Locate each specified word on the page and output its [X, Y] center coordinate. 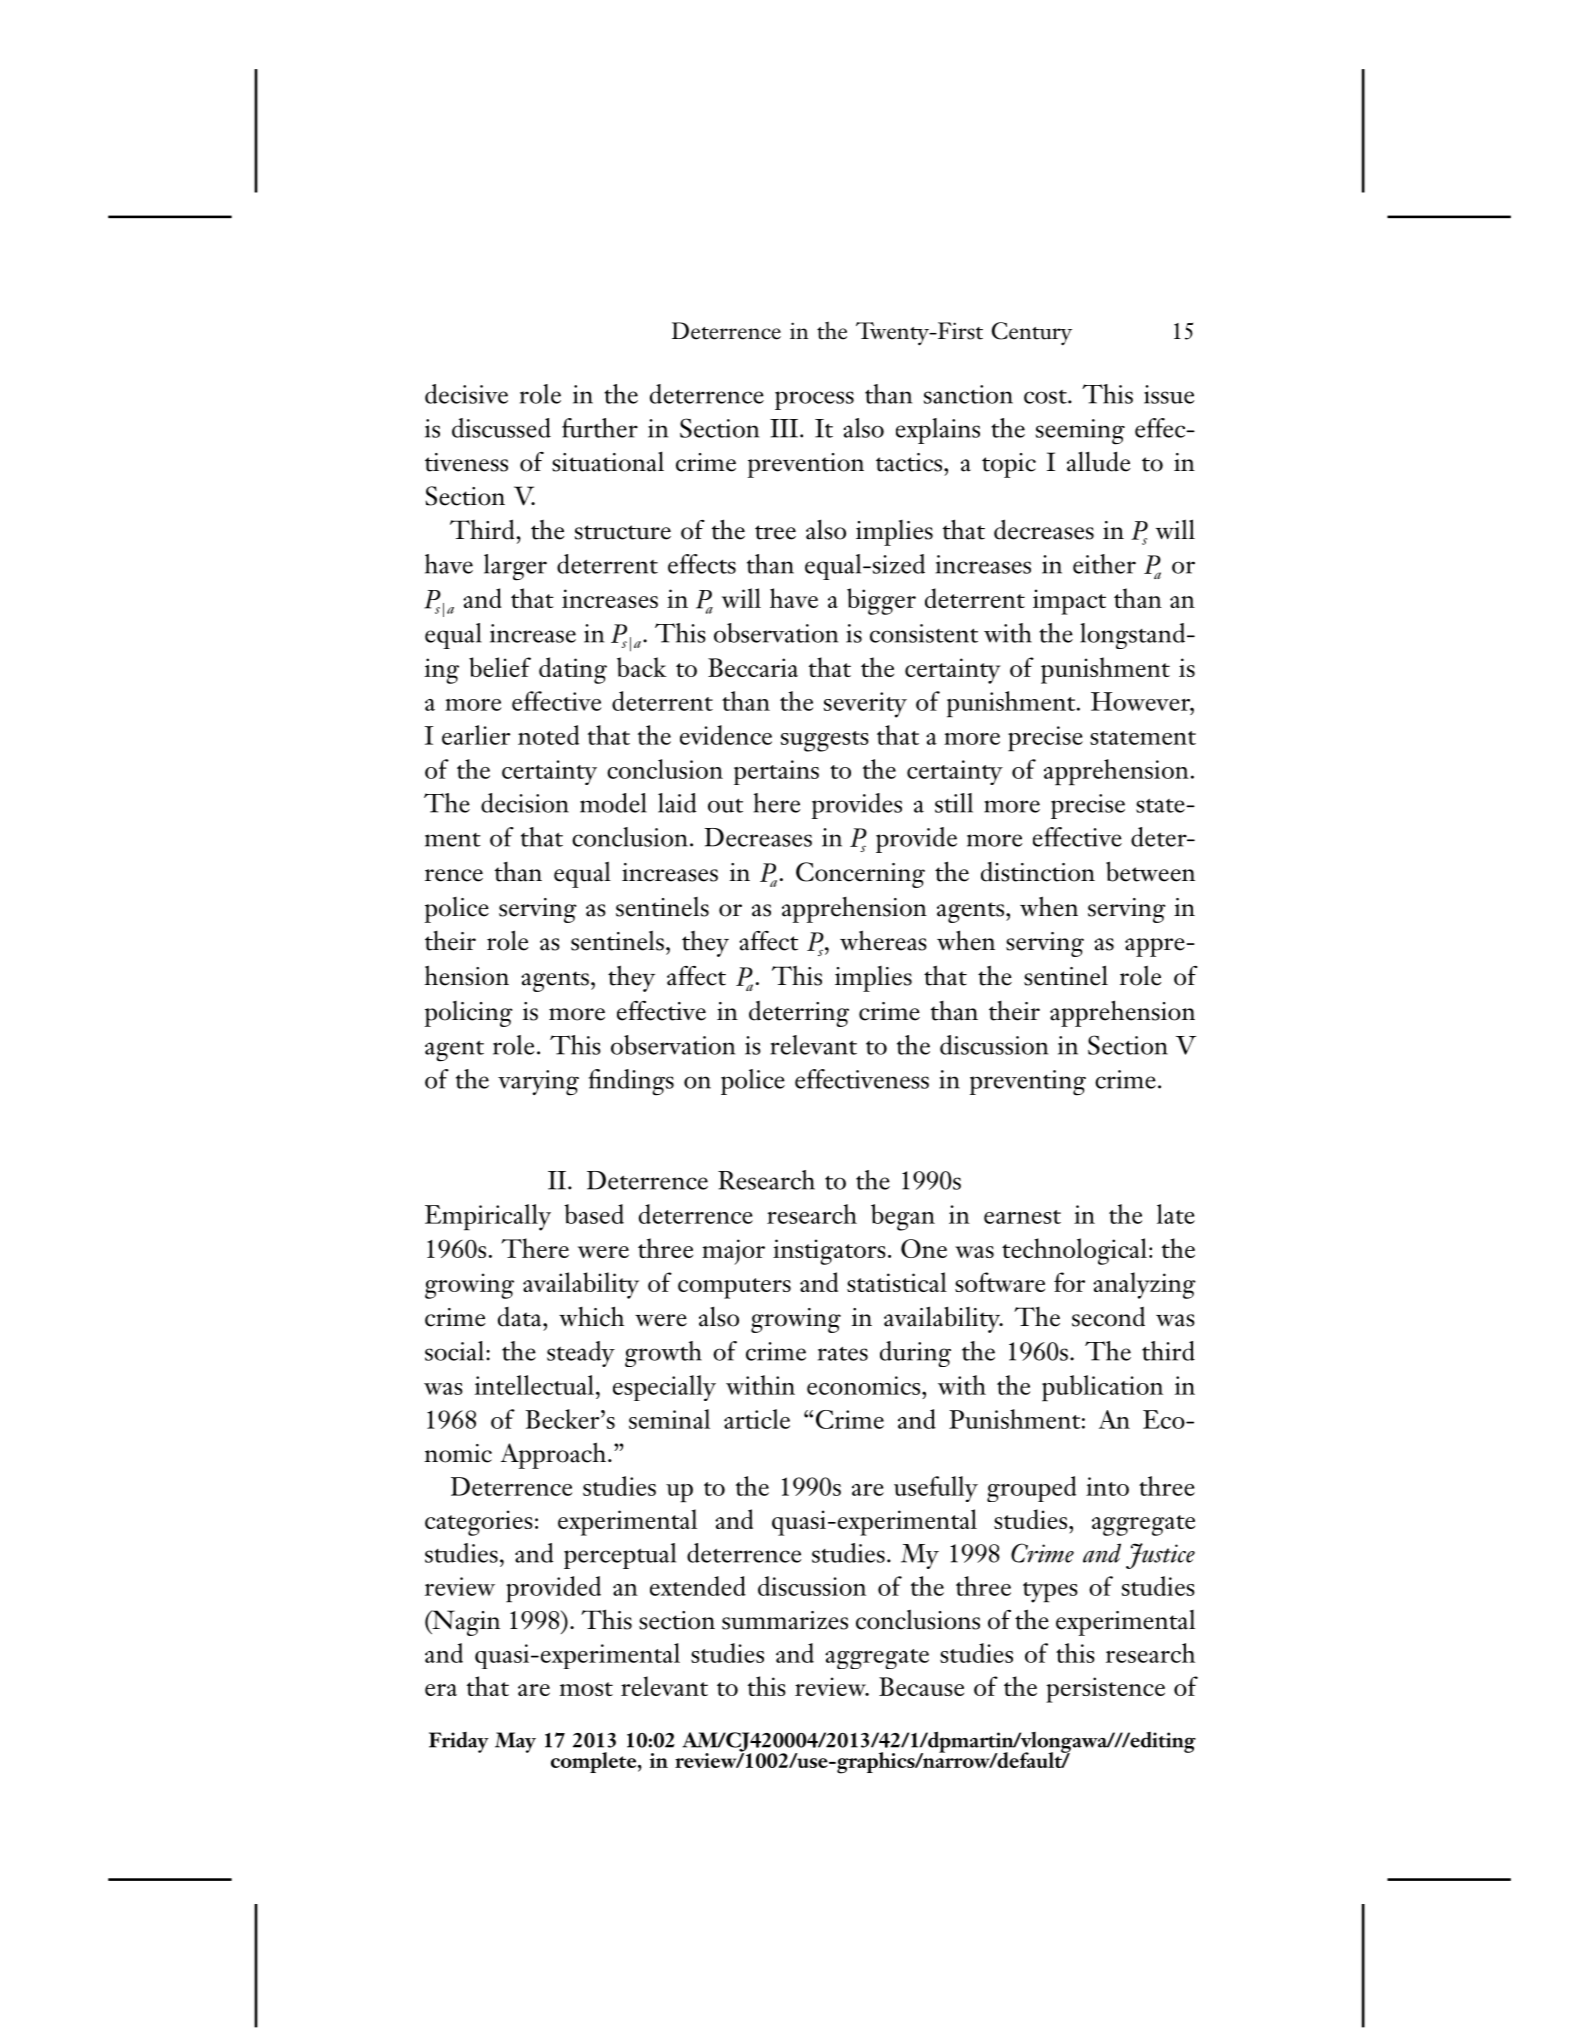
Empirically [488, 1217]
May [515, 1742]
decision [525, 803]
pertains [776, 772]
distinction [1038, 872]
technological [1074, 1251]
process [814, 400]
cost [1046, 397]
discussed [501, 428]
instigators [829, 1252]
